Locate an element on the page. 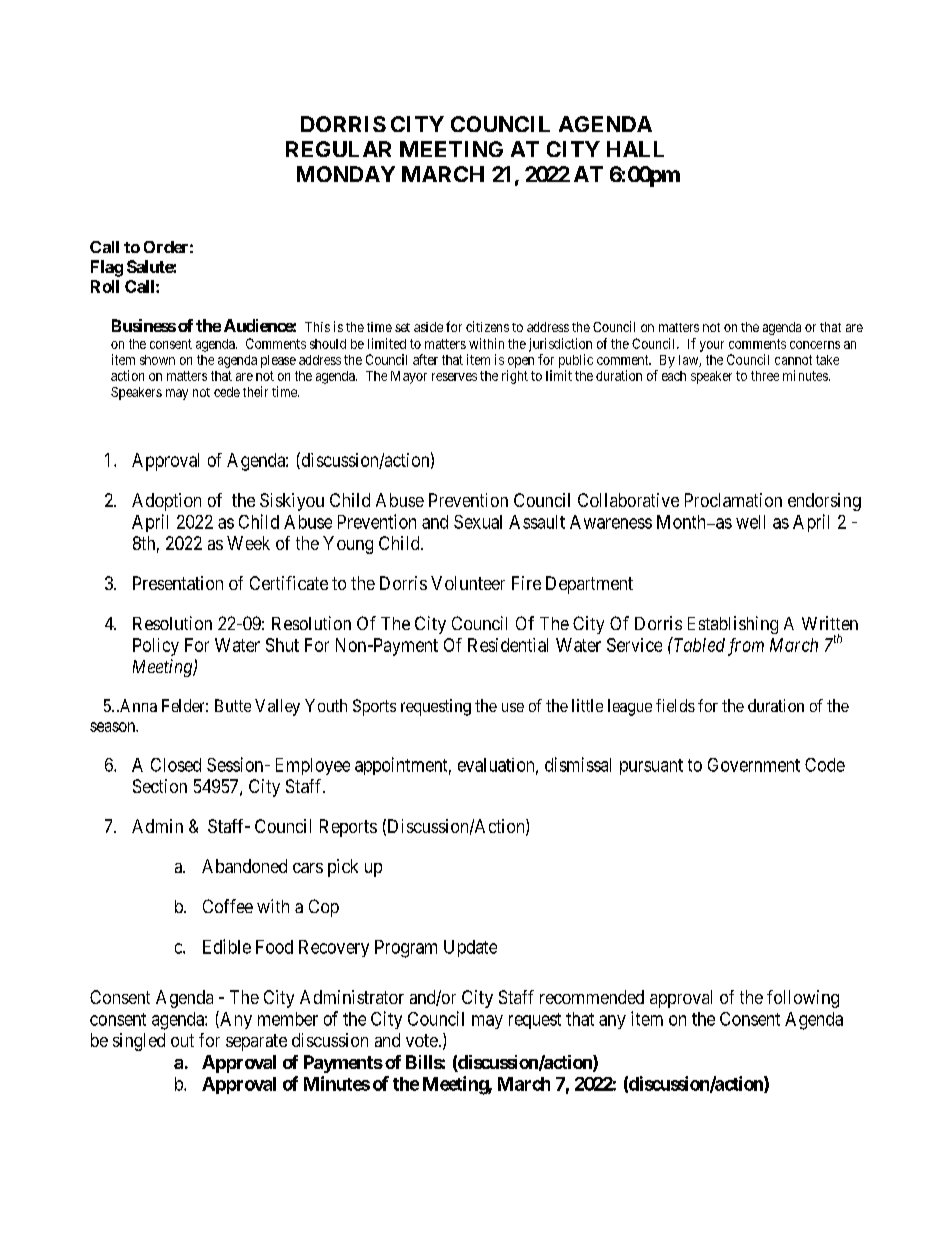 The image size is (952, 1233). following is located at coordinates (803, 999).
